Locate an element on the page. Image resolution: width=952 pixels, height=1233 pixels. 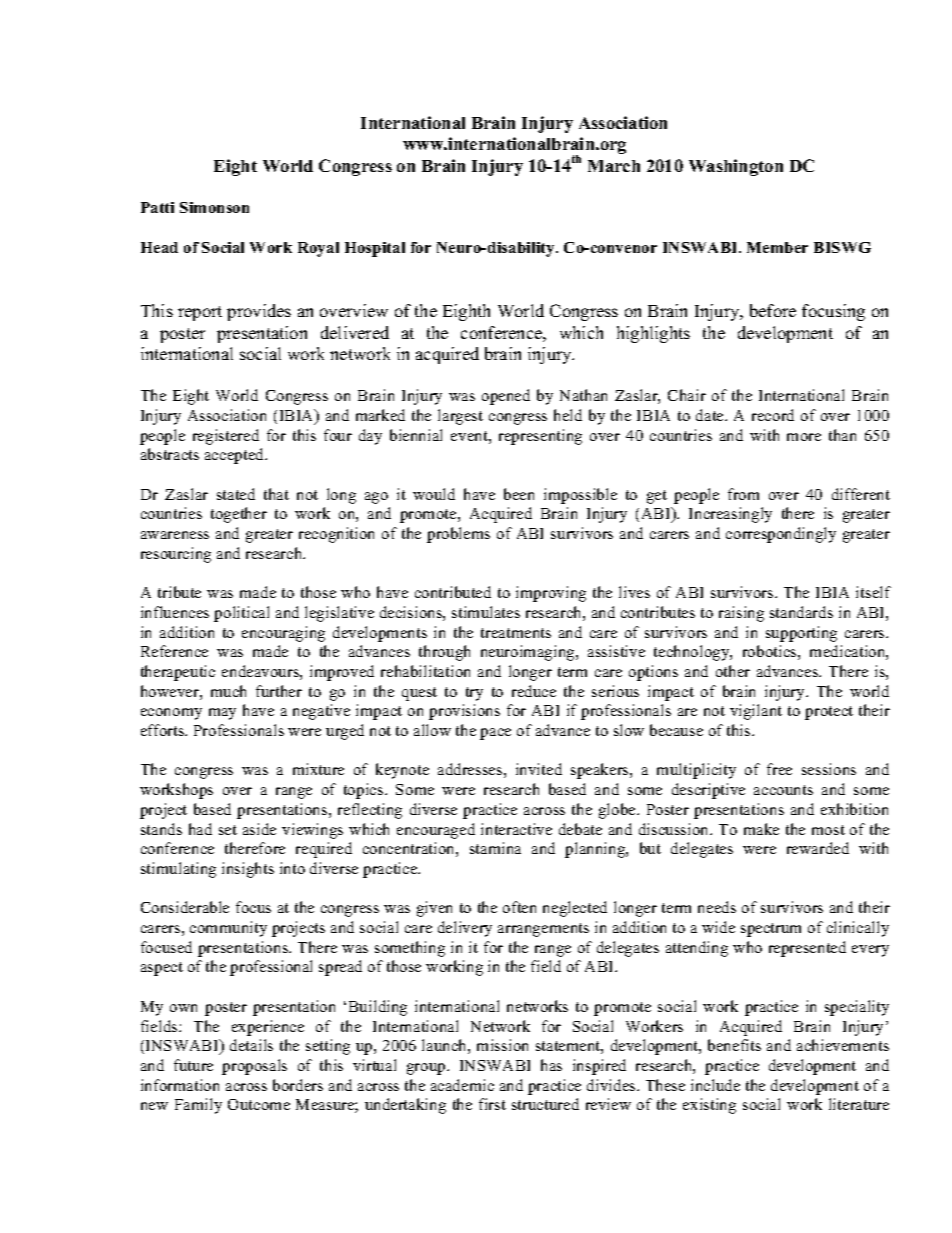
treatments is located at coordinates (516, 633).
